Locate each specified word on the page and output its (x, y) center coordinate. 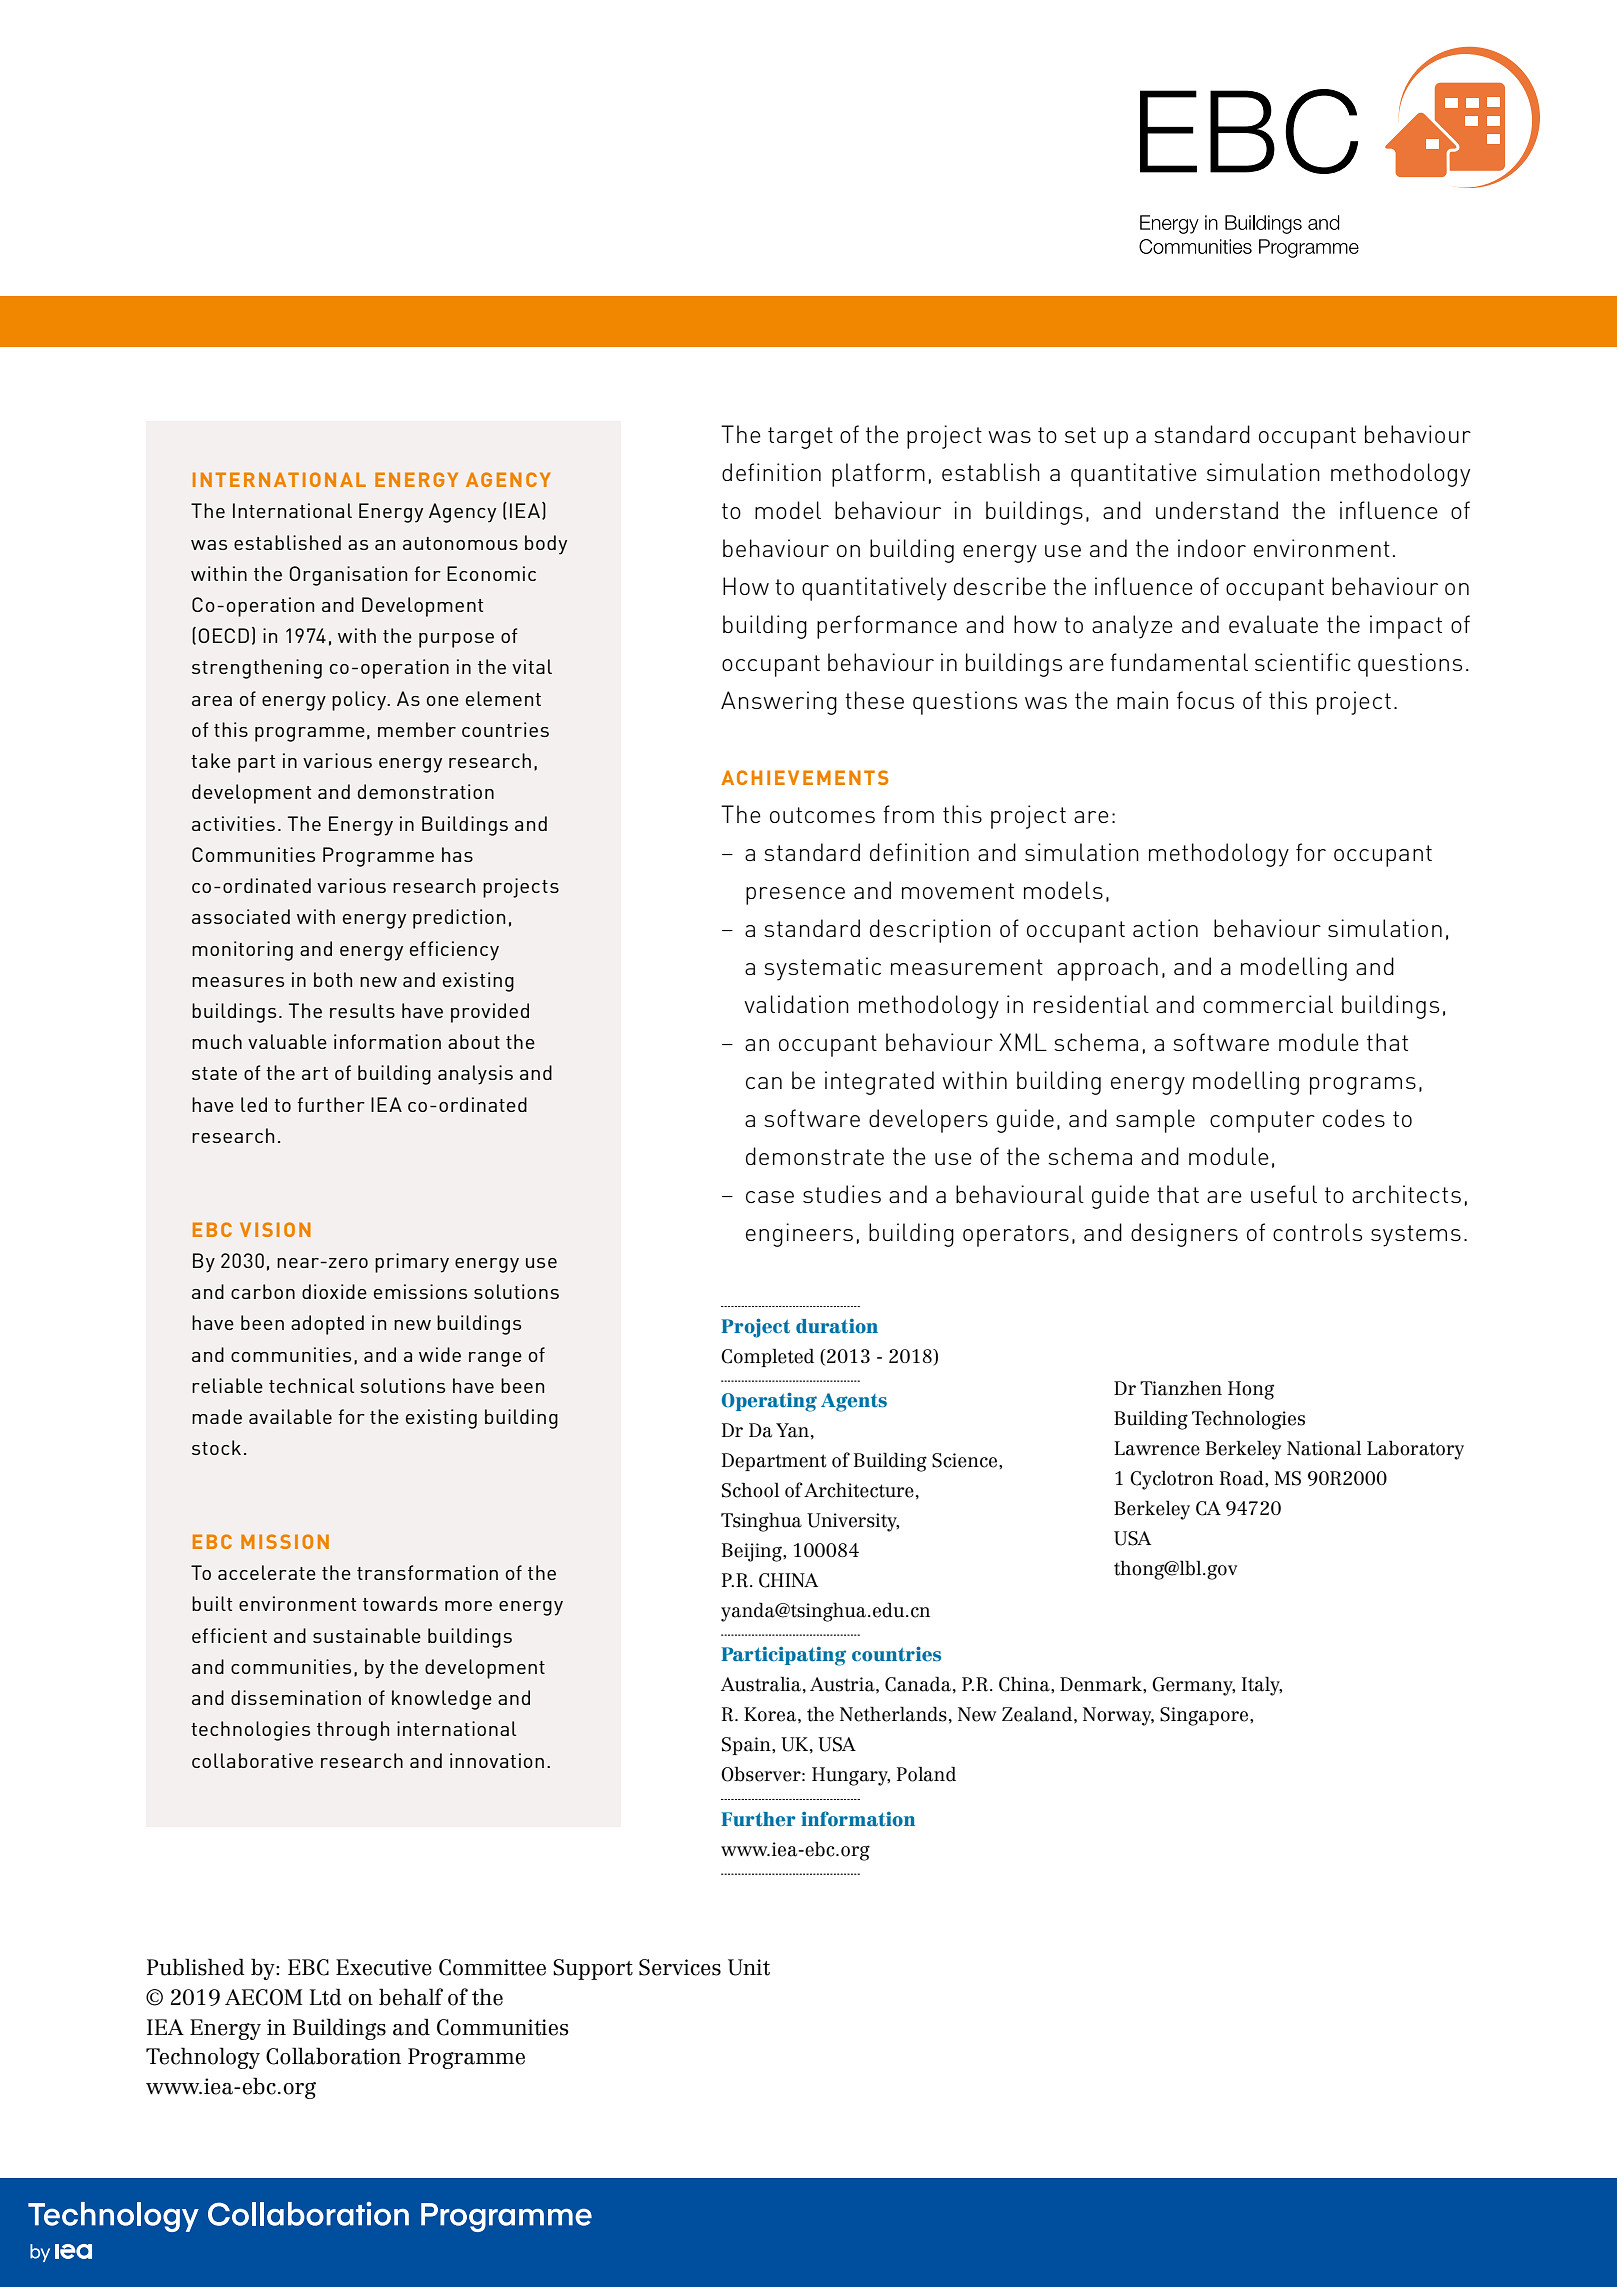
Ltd (326, 1997)
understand (1217, 510)
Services (680, 1967)
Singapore (1205, 1716)
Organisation (348, 576)
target (800, 438)
